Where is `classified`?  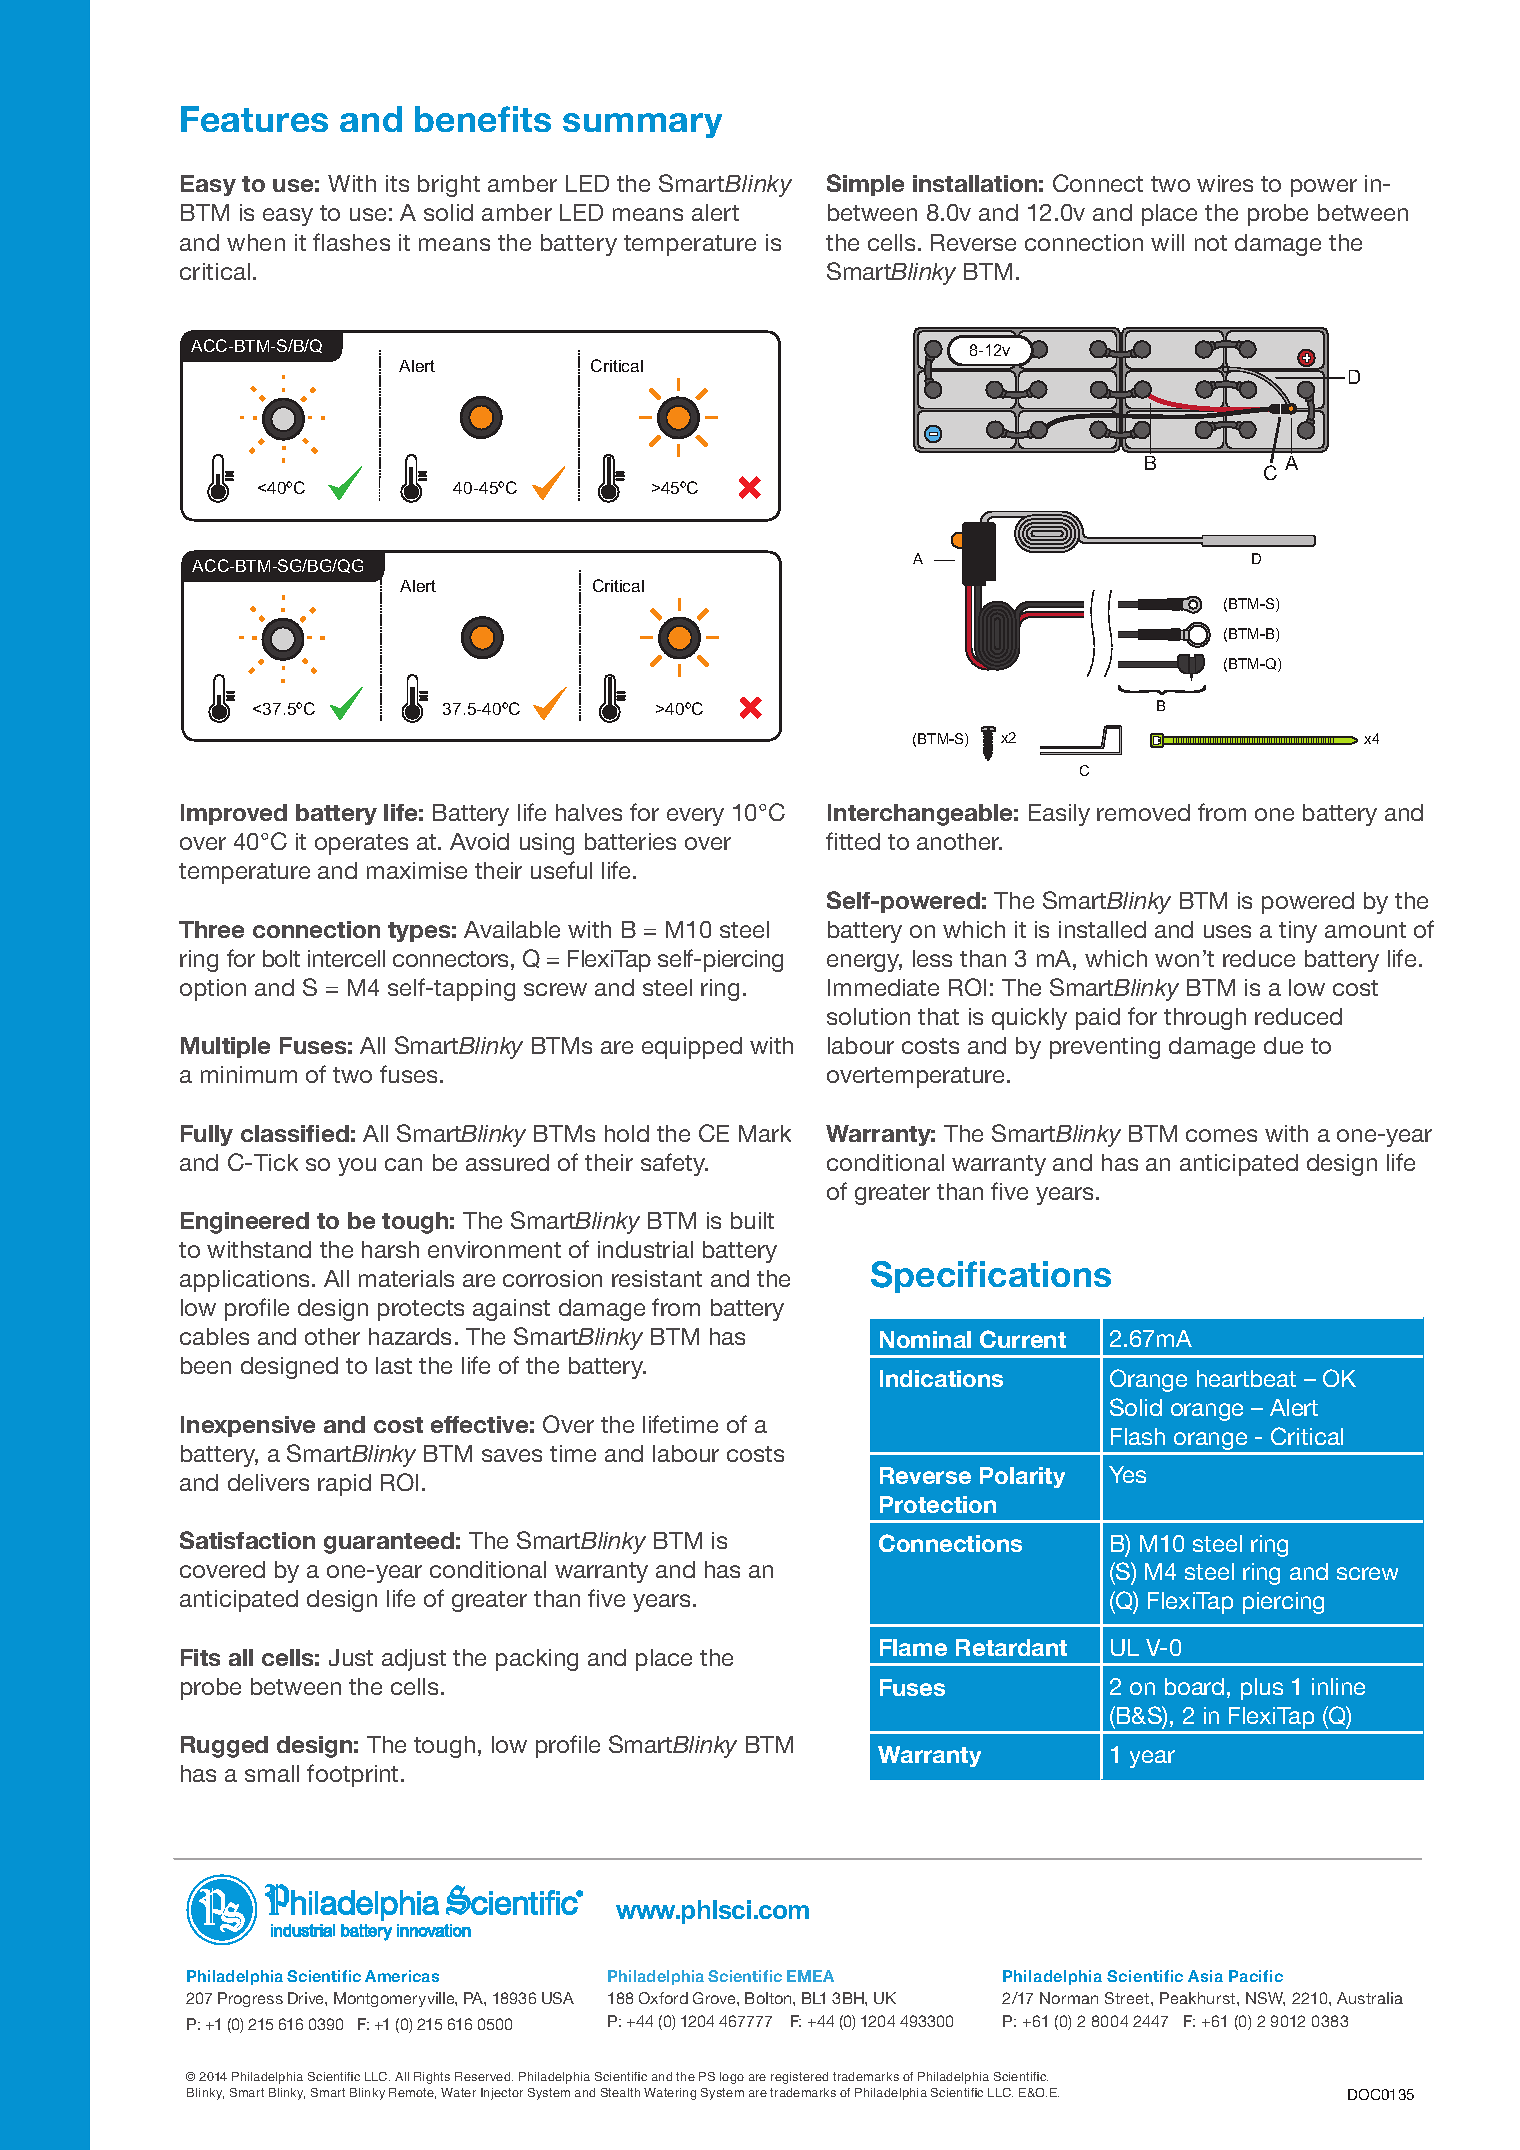
classified is located at coordinates (295, 1133).
